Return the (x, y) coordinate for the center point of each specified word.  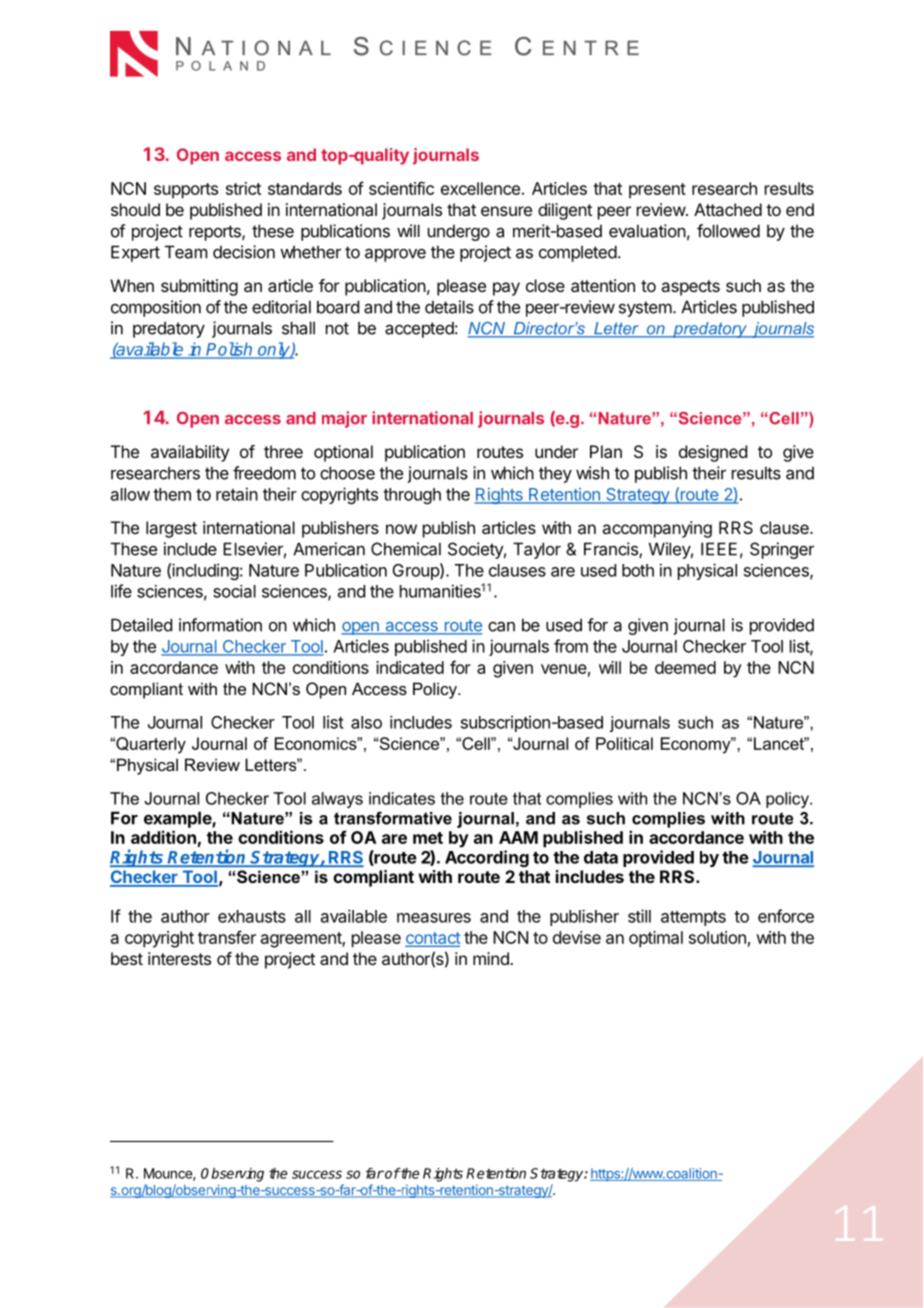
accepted (419, 329)
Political (624, 743)
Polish (230, 350)
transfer (227, 937)
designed (713, 453)
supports (186, 191)
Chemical (406, 549)
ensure (506, 211)
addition (163, 837)
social (234, 591)
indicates (402, 798)
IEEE (719, 549)
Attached (728, 209)
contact (433, 939)
